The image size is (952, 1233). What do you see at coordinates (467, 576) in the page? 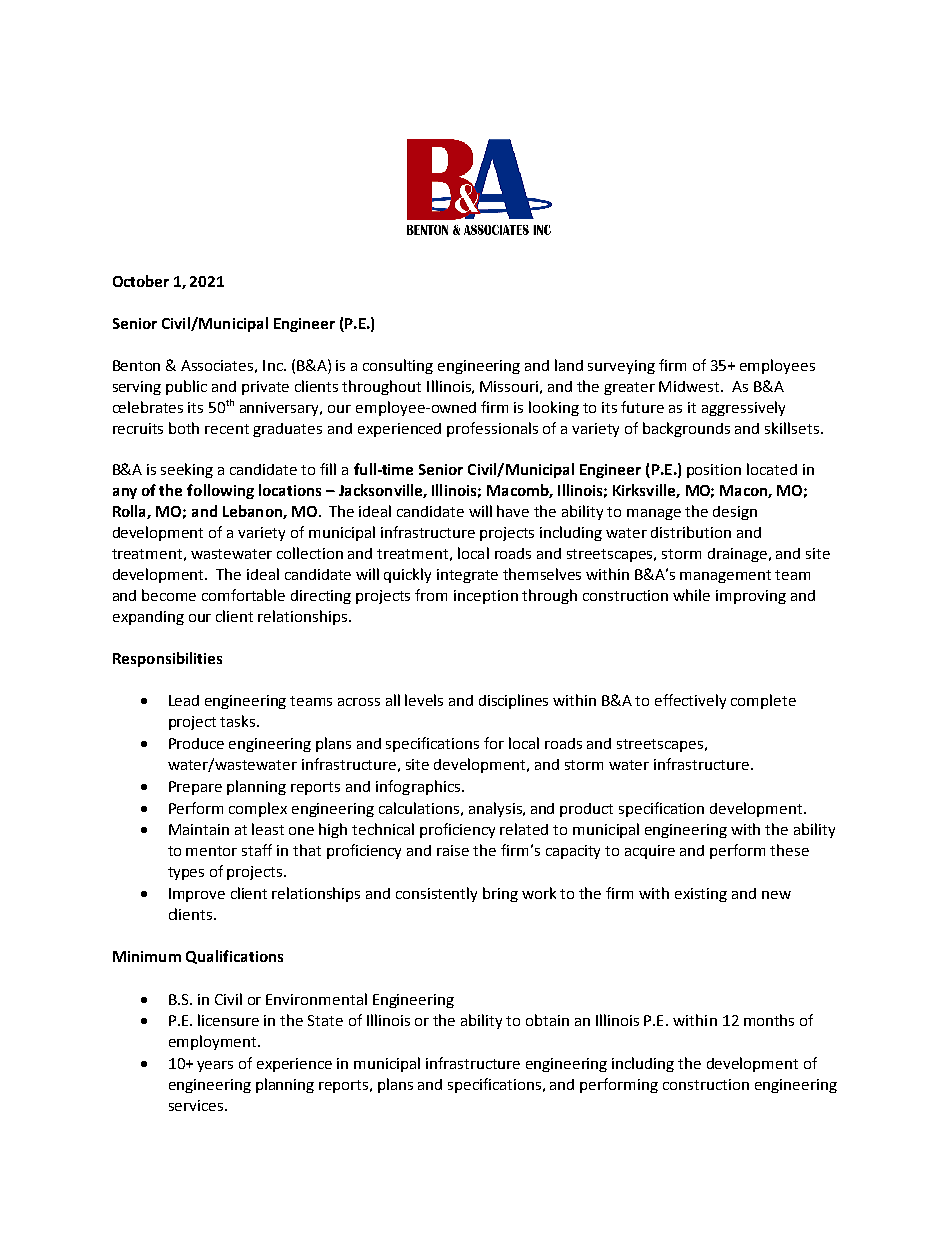
I see `integrate` at bounding box center [467, 576].
